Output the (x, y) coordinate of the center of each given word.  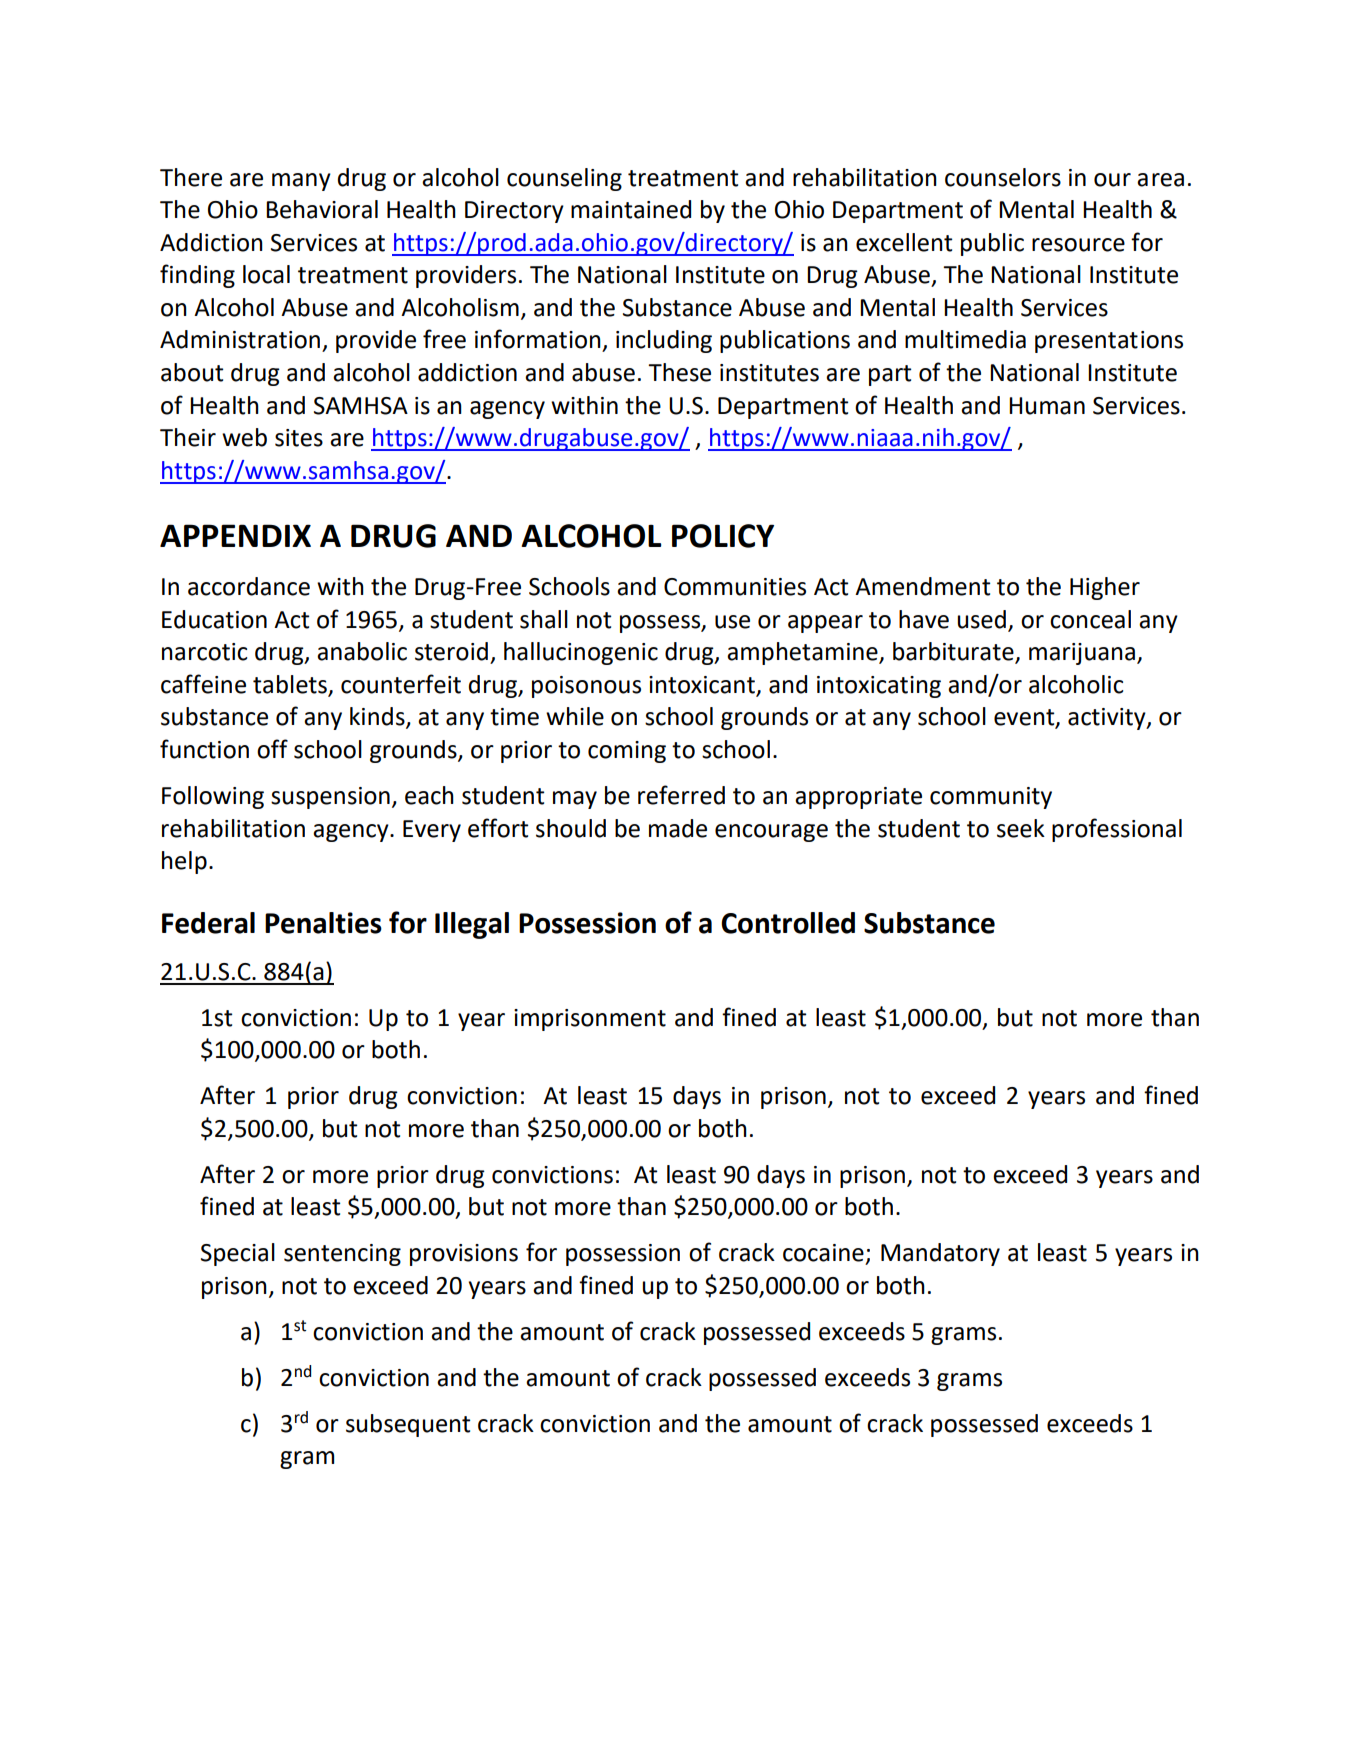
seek (1021, 828)
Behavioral (322, 209)
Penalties (323, 923)
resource (1078, 245)
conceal (1090, 619)
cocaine (823, 1253)
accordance (249, 586)
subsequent (408, 1425)
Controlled (788, 923)
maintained (631, 209)
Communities (735, 587)
